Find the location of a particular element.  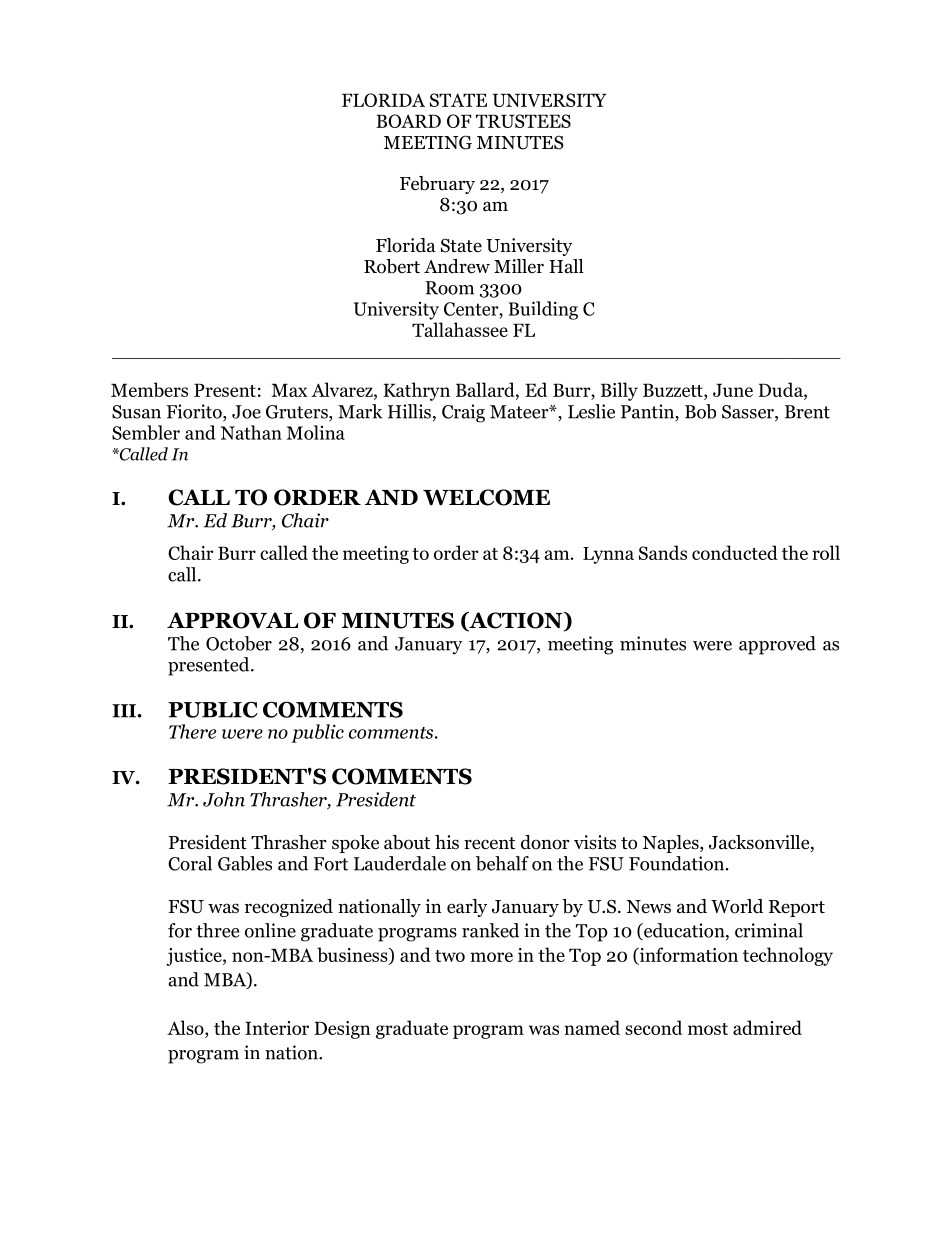

Also is located at coordinates (186, 1029).
